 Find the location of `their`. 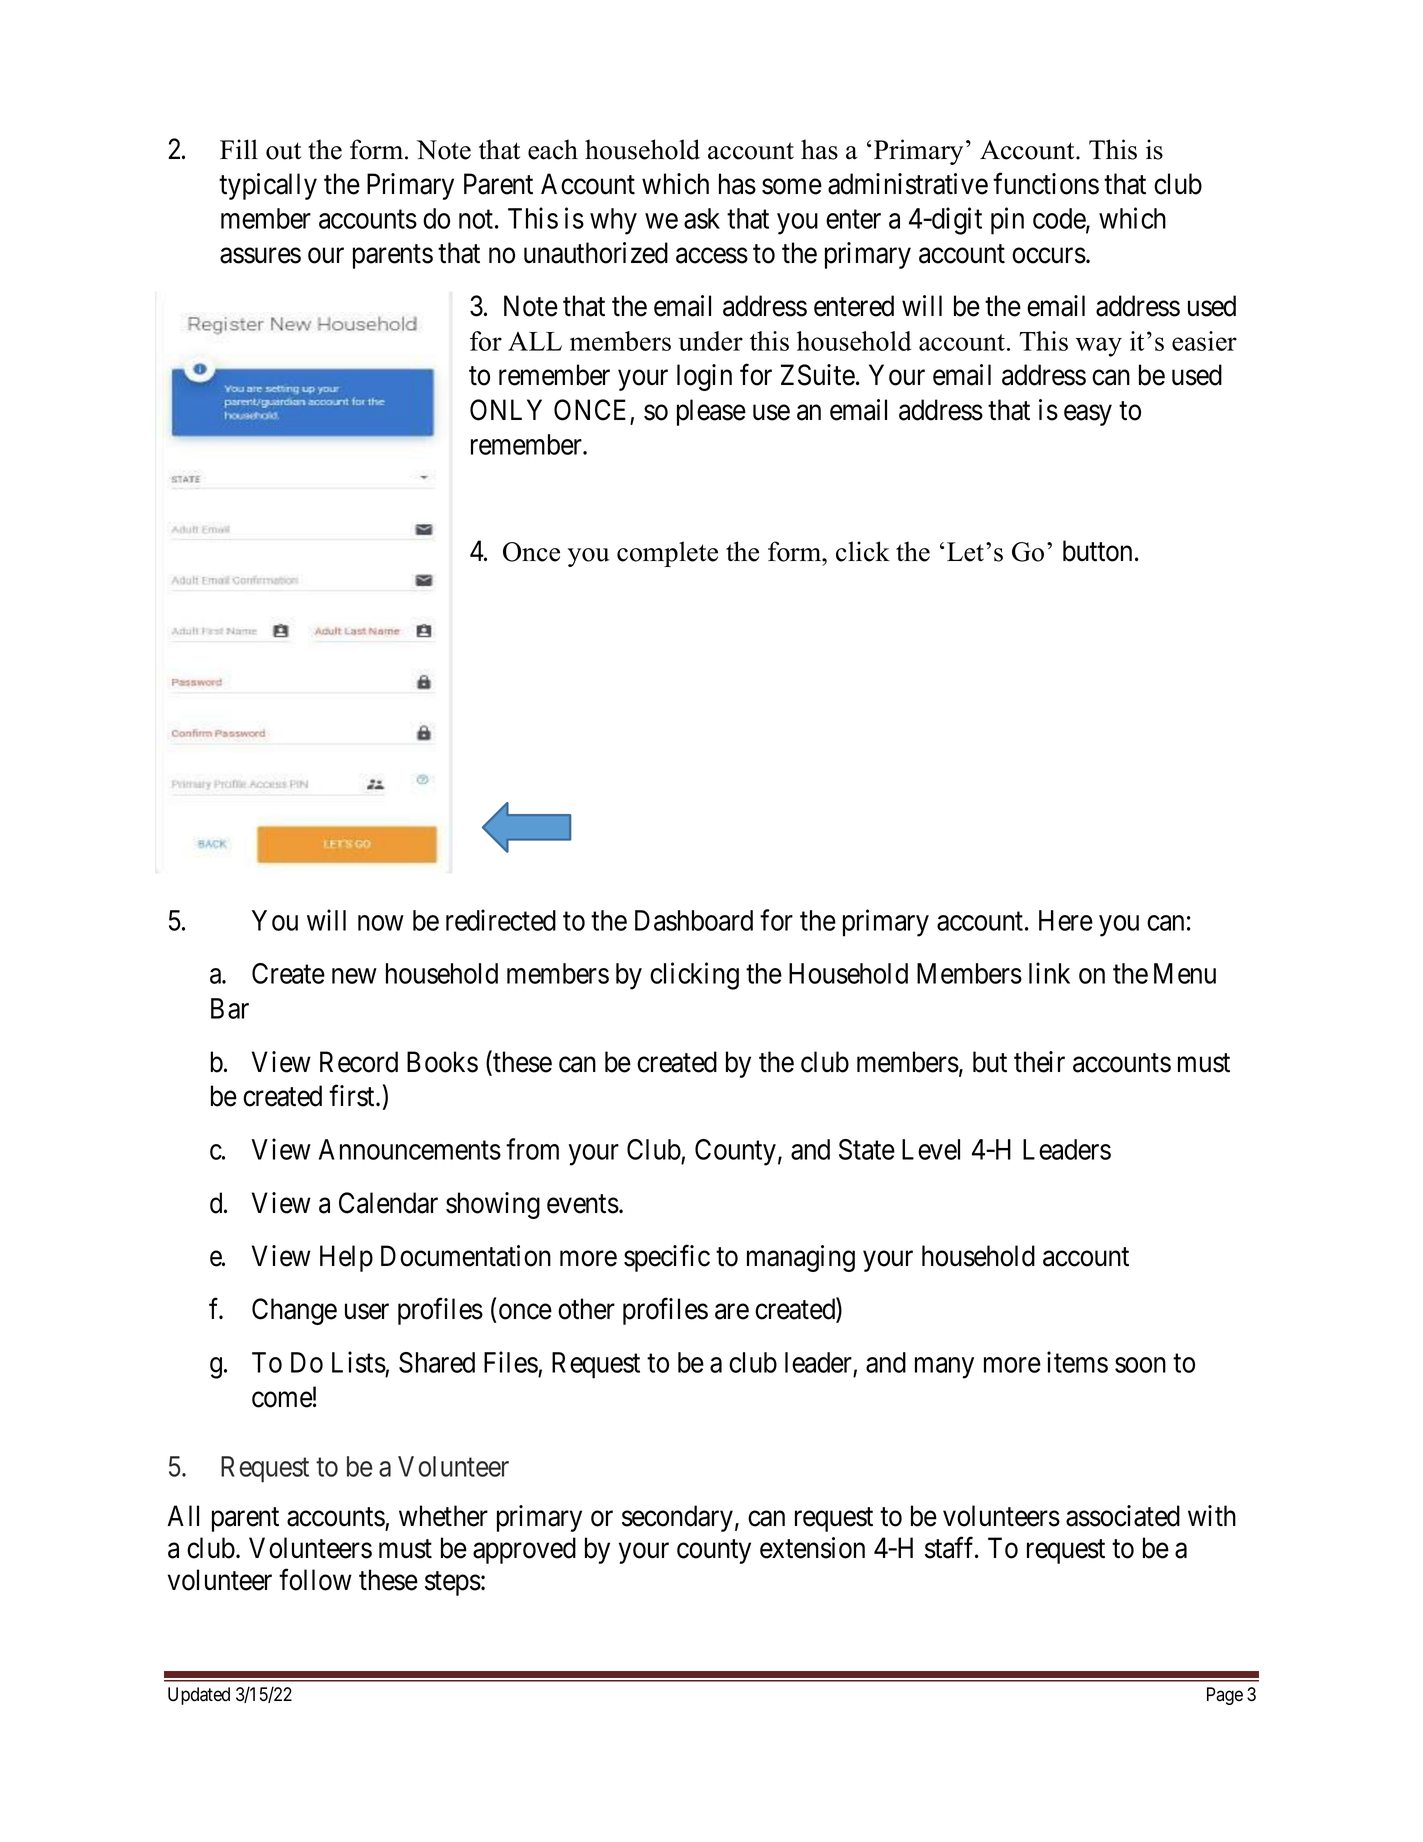

their is located at coordinates (1039, 1062).
